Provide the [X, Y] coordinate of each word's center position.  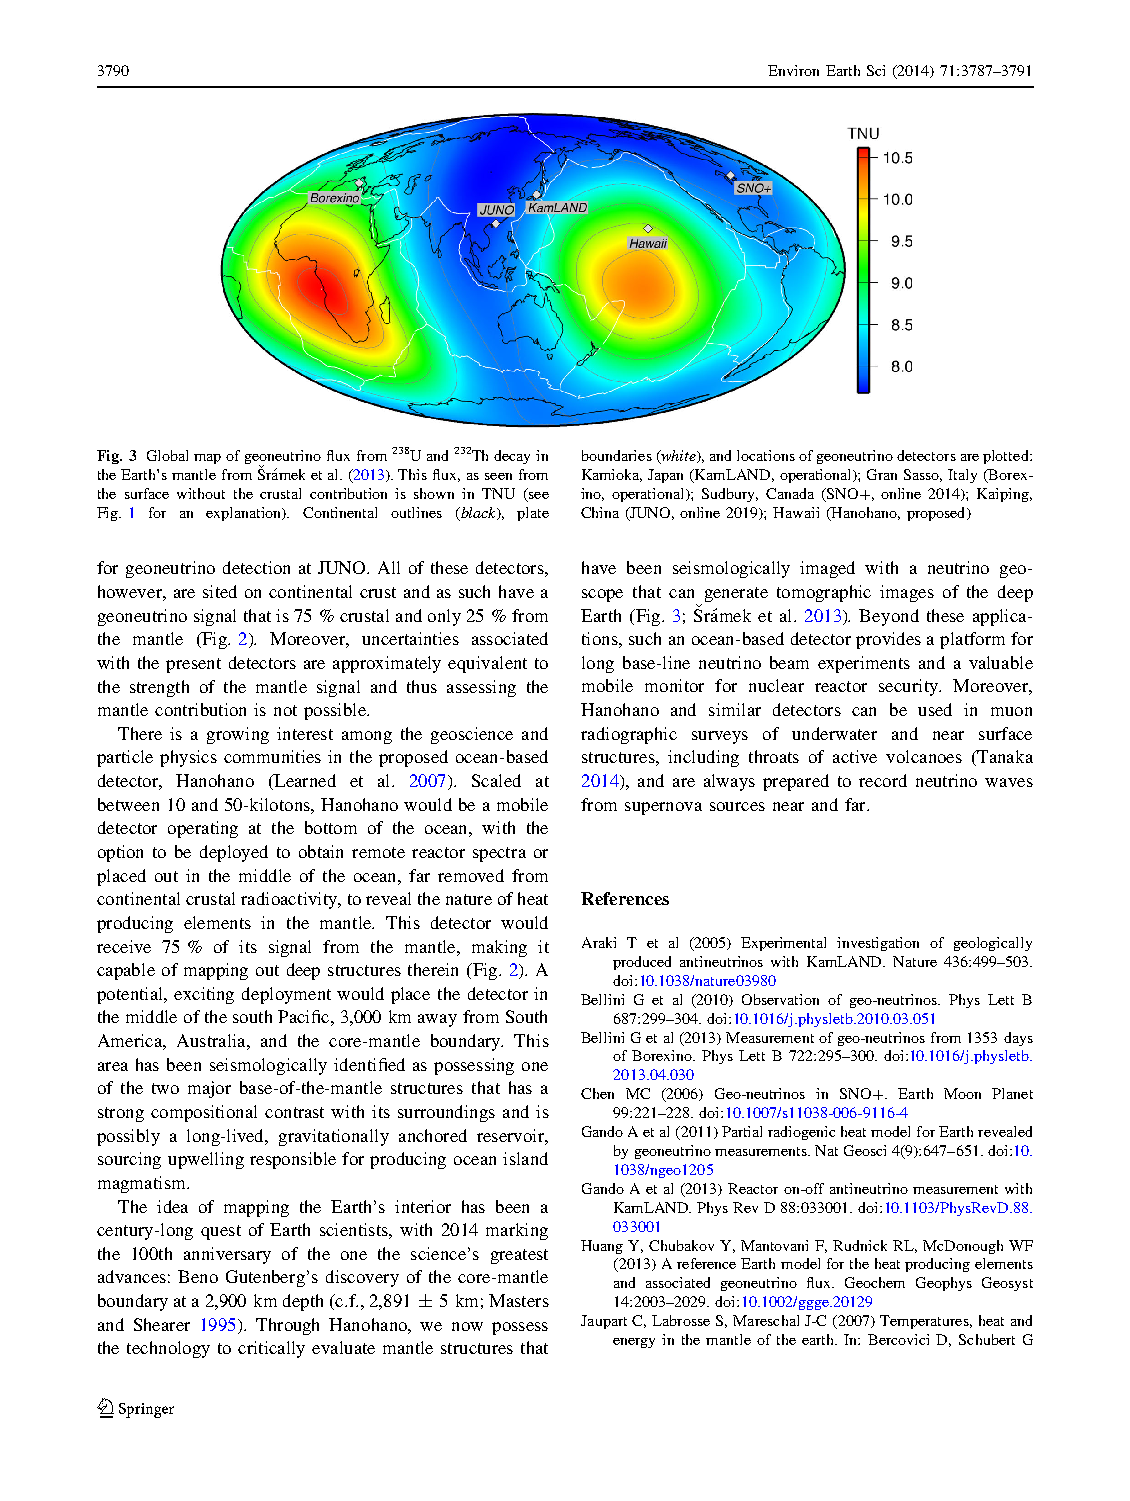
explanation [245, 514]
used [935, 709]
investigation [878, 944]
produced [642, 963]
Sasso [923, 475]
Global [167, 455]
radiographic [629, 735]
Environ [793, 70]
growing [238, 735]
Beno [198, 1276]
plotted [1007, 457]
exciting [204, 995]
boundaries [617, 455]
